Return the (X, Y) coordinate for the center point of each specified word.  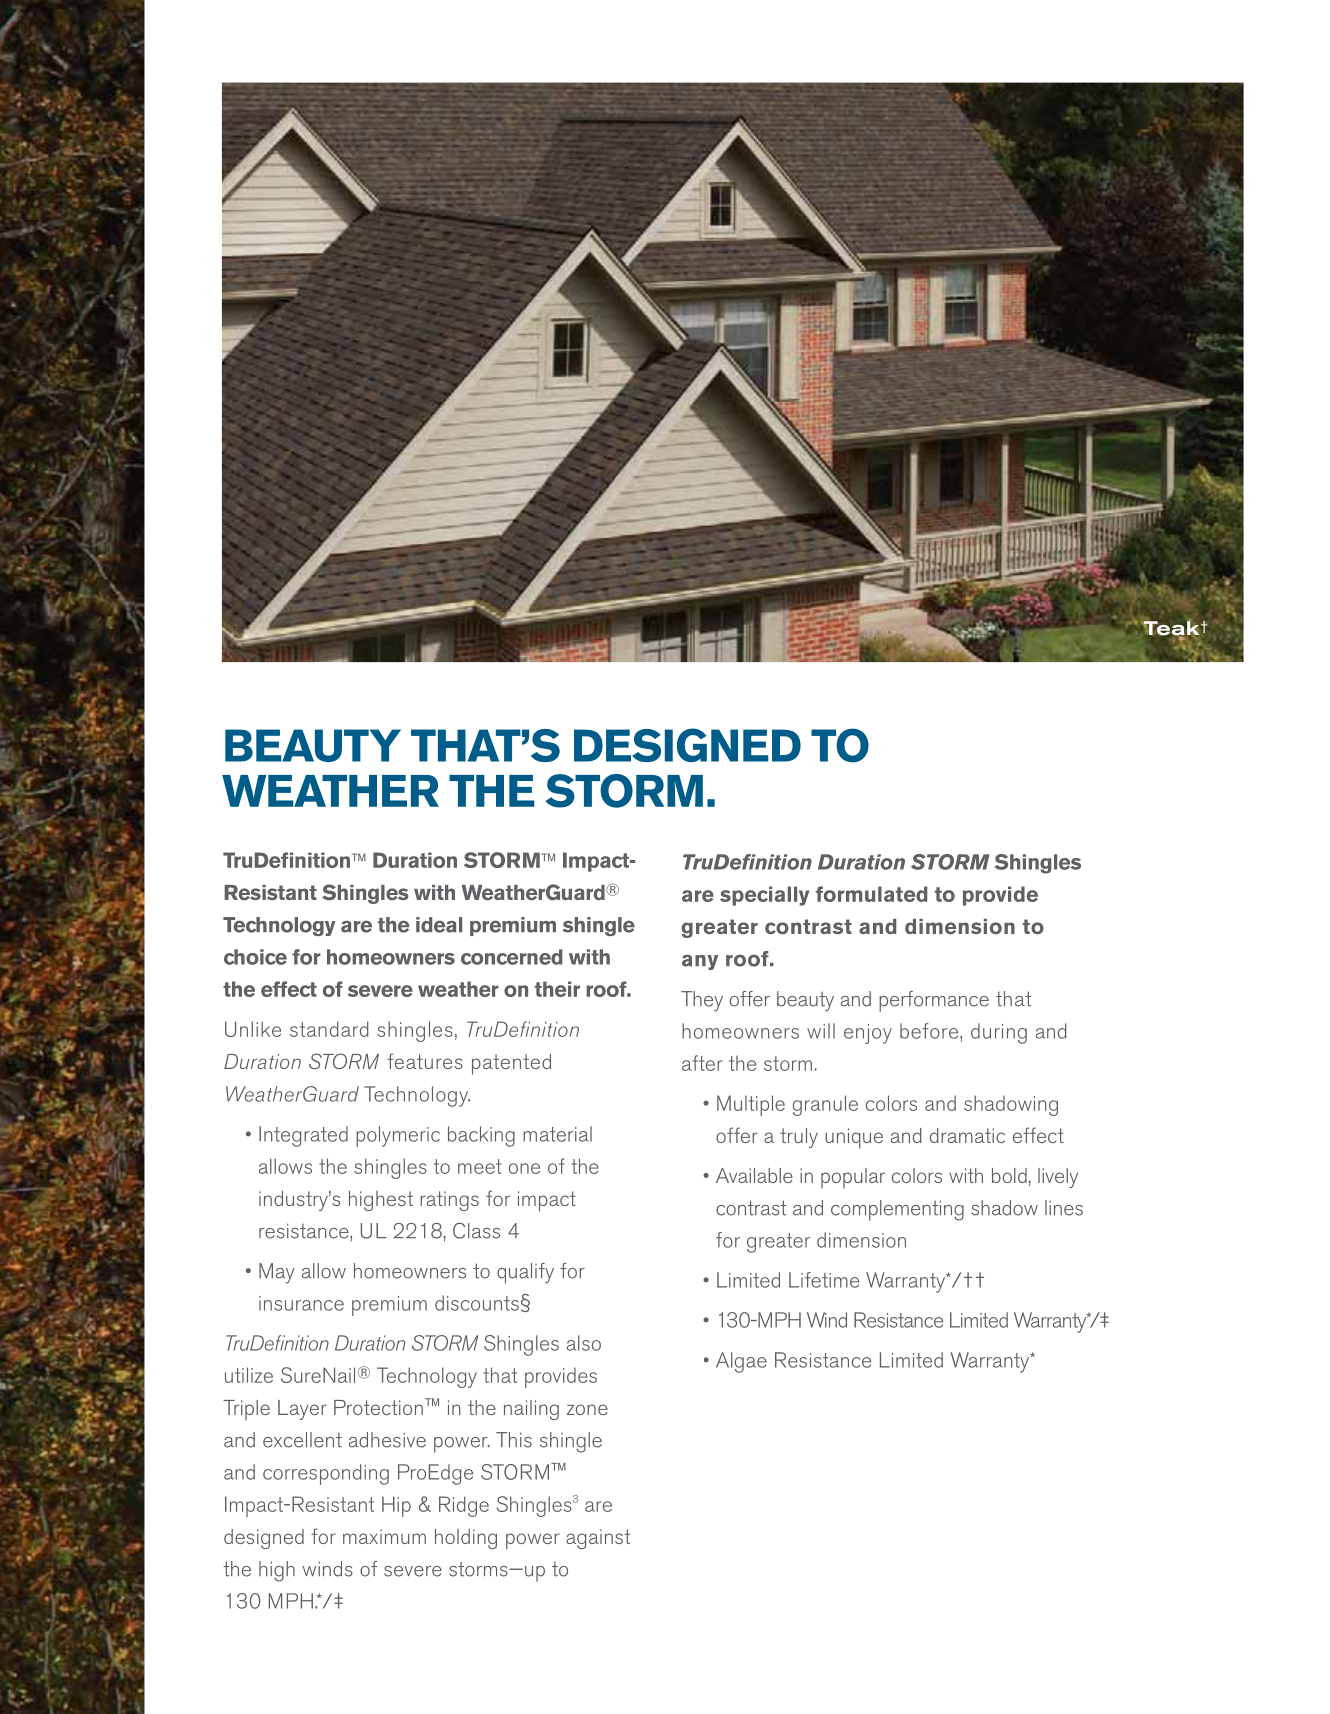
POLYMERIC (398, 1136)
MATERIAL (557, 1134)
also (584, 1343)
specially (764, 896)
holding (466, 1539)
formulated (871, 894)
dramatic (967, 1135)
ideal (439, 925)
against (598, 1539)
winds (327, 1569)
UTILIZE (249, 1375)
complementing (897, 1210)
